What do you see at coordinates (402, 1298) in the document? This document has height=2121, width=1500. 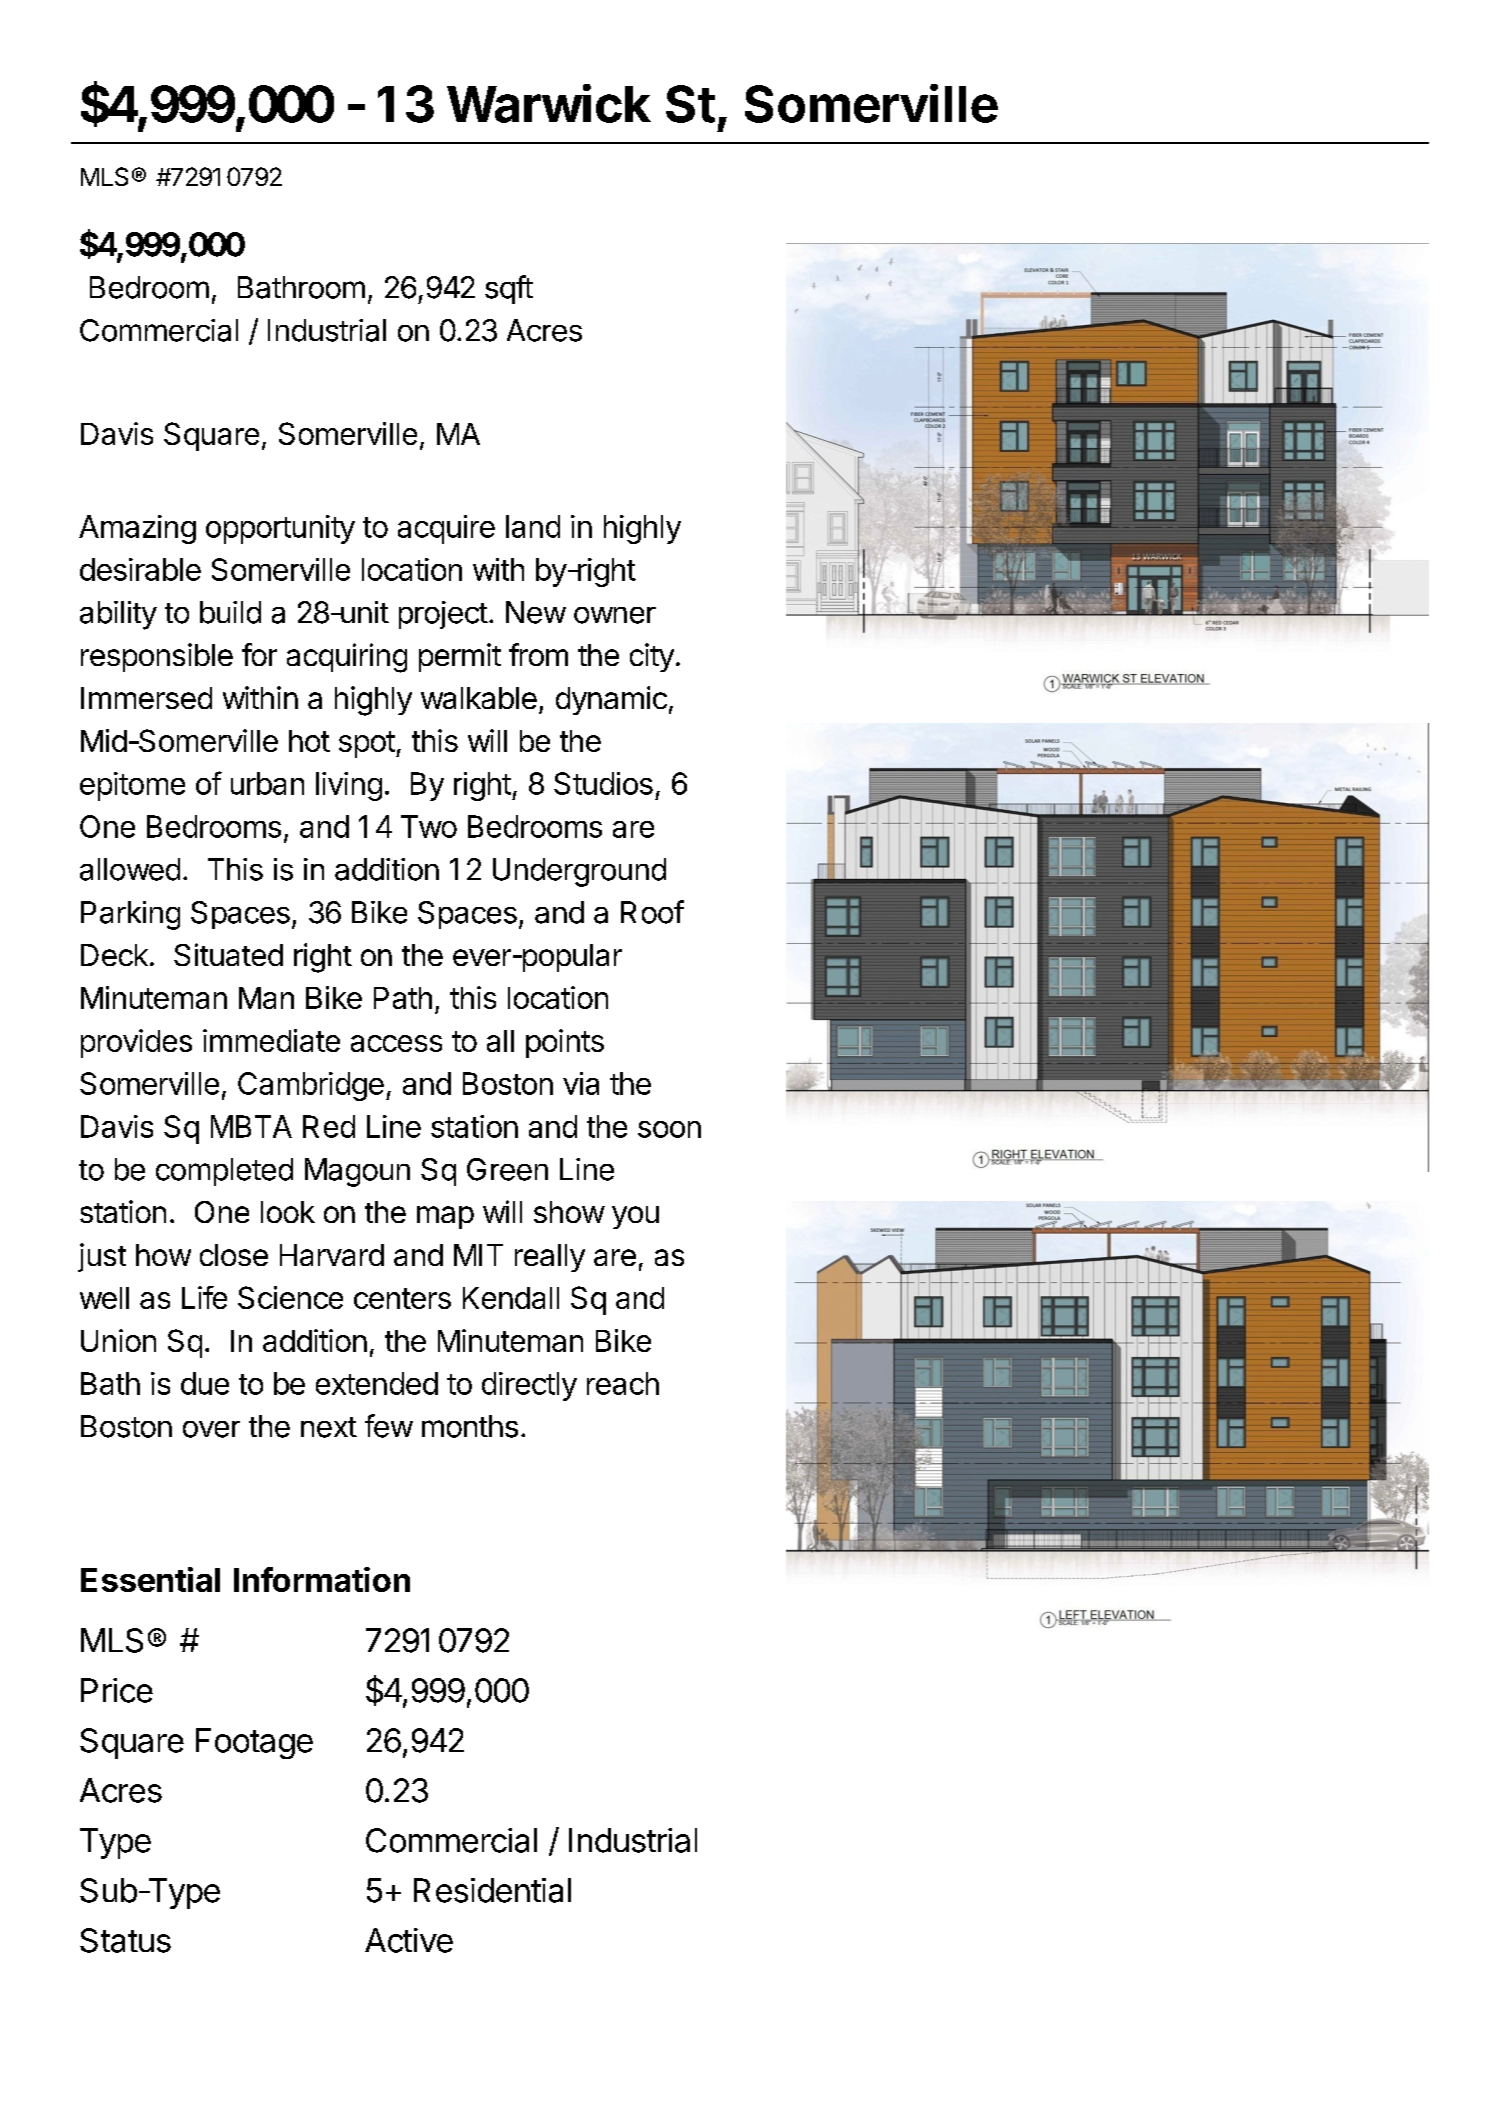 I see `centers` at bounding box center [402, 1298].
